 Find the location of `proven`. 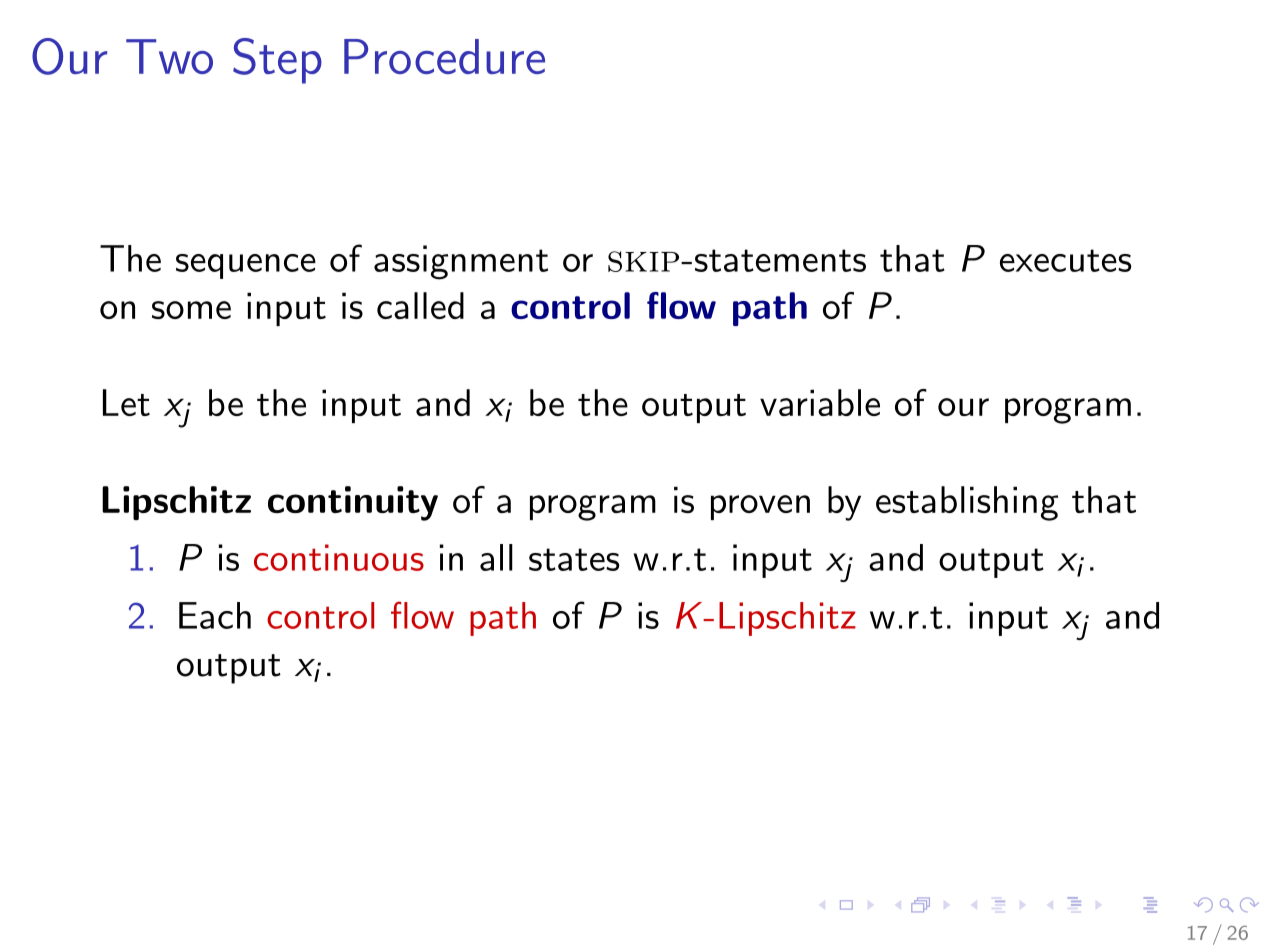

proven is located at coordinates (760, 507).
